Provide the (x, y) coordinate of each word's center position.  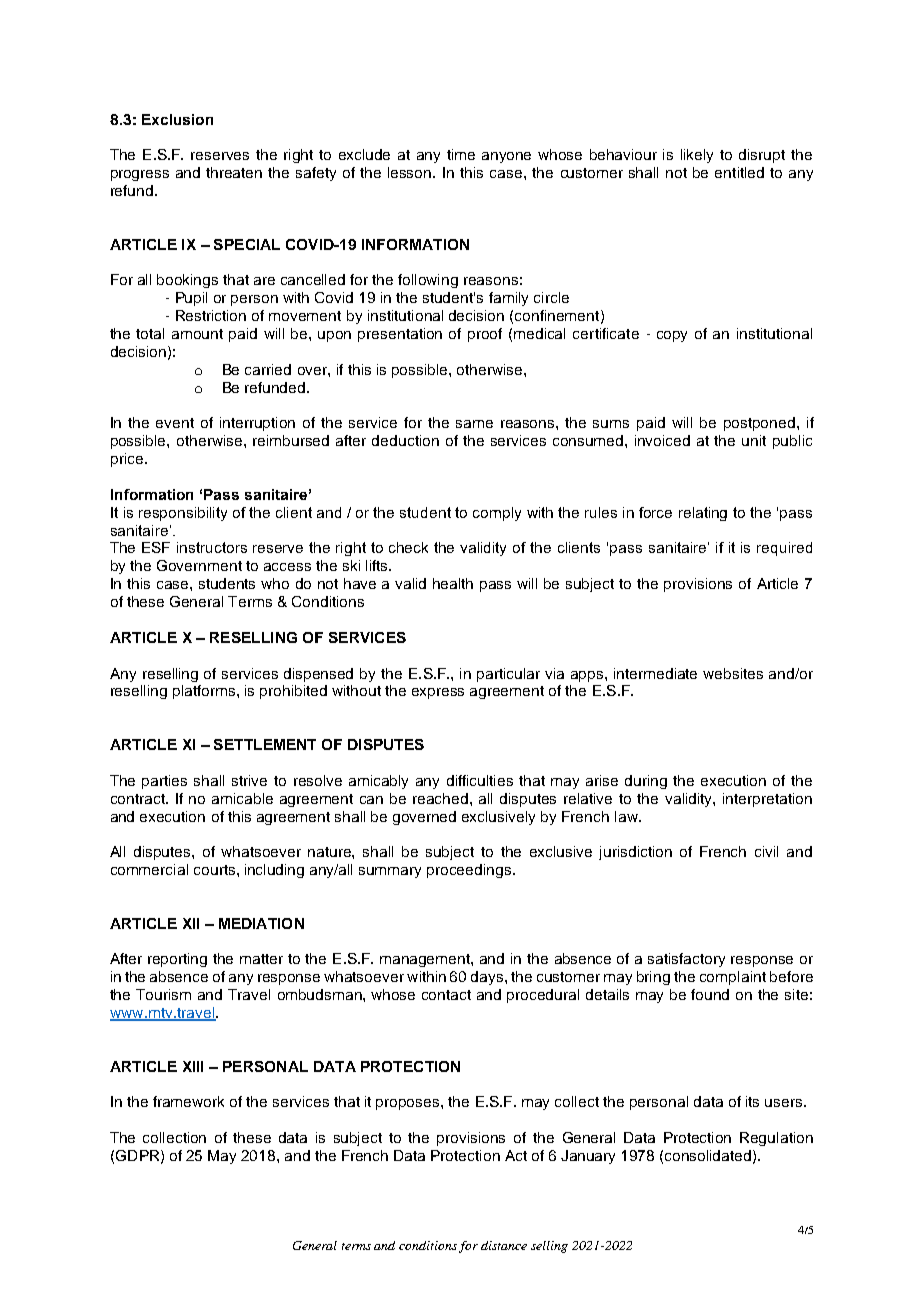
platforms (205, 692)
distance (504, 1245)
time (461, 154)
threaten (234, 172)
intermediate (655, 673)
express (438, 693)
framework (188, 1101)
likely (697, 156)
